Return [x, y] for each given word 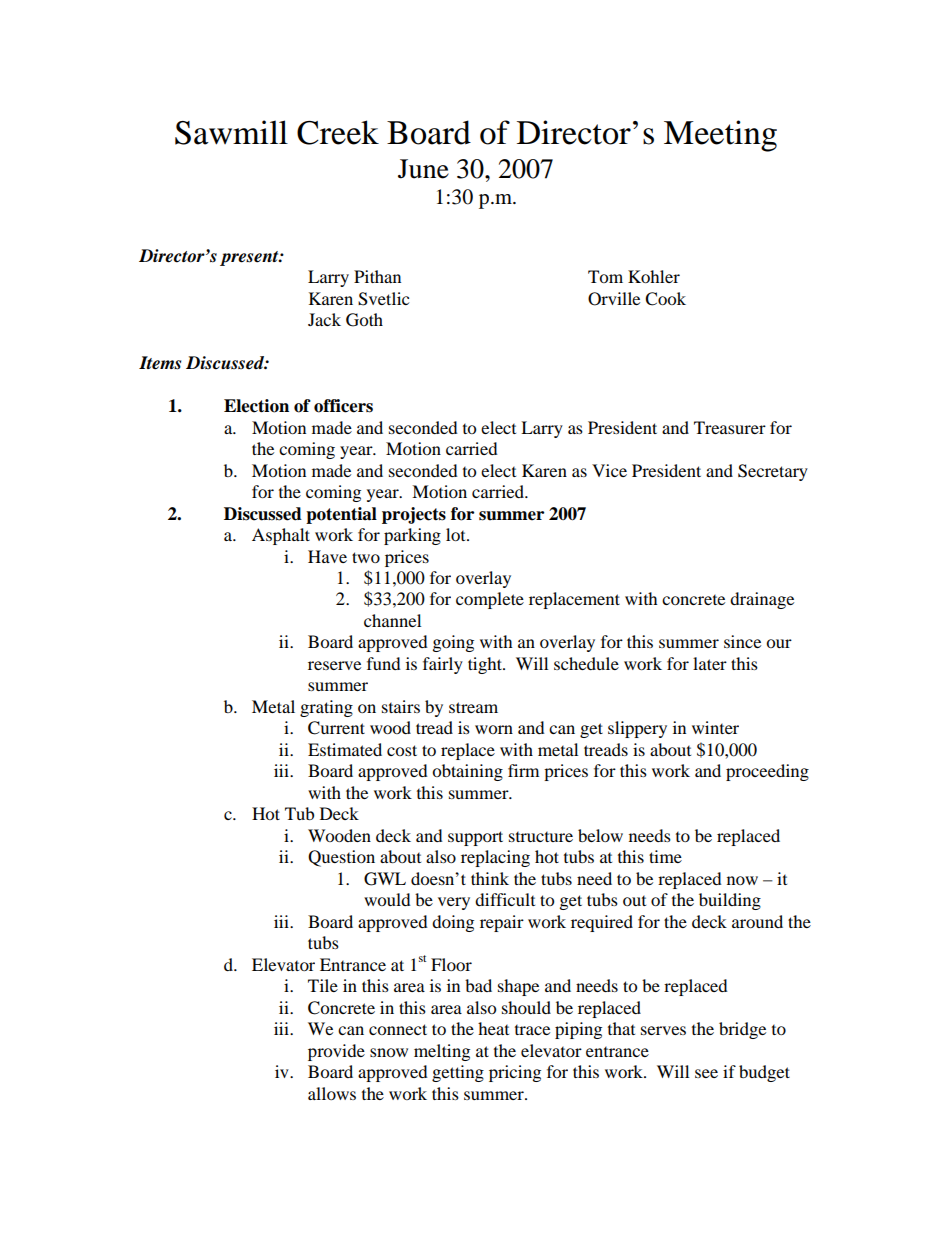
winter [715, 727]
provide [336, 1052]
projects [414, 515]
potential [341, 515]
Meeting [720, 136]
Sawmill [231, 132]
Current [336, 728]
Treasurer [730, 427]
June [423, 169]
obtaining [467, 772]
